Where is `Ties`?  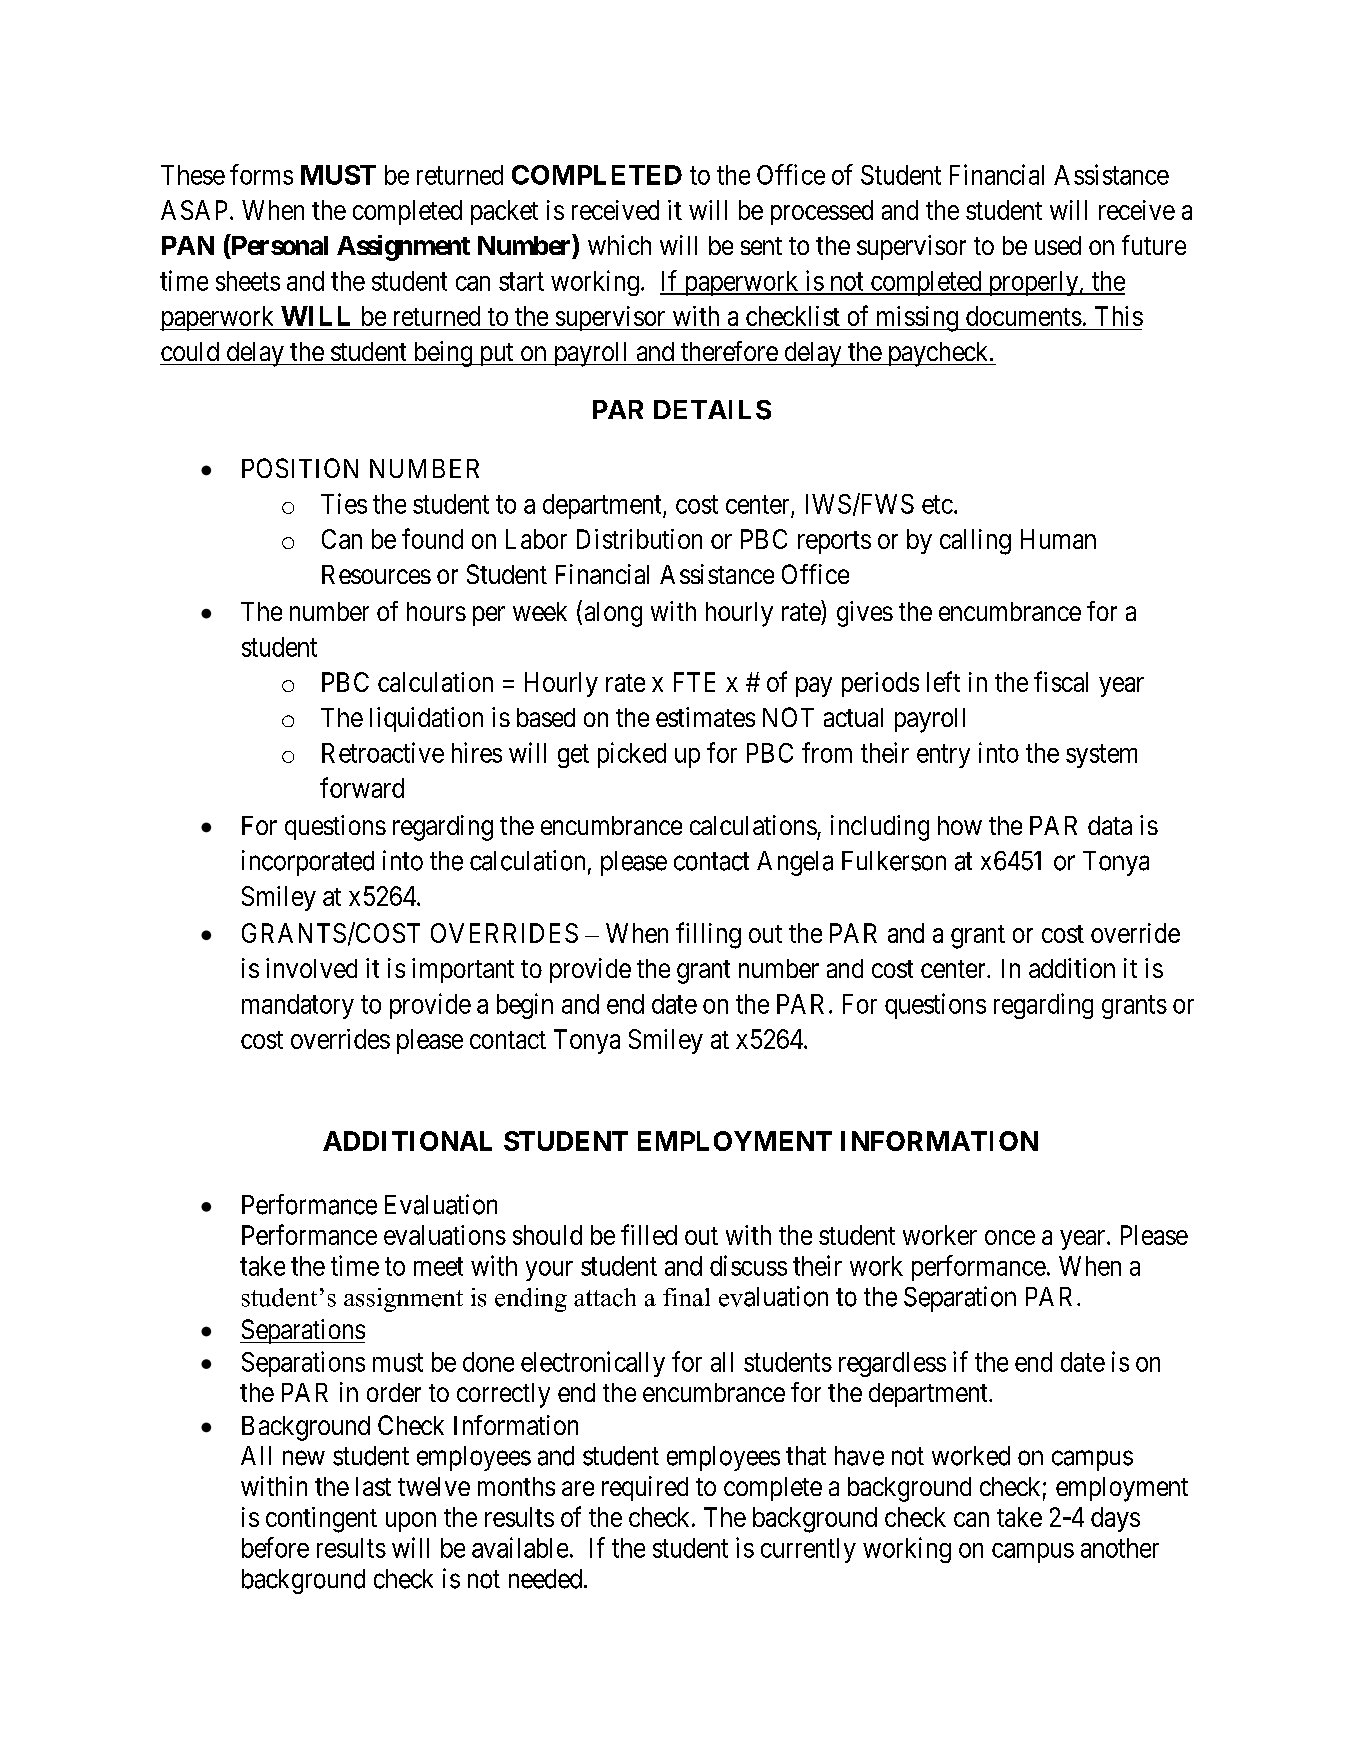 Ties is located at coordinates (344, 503).
